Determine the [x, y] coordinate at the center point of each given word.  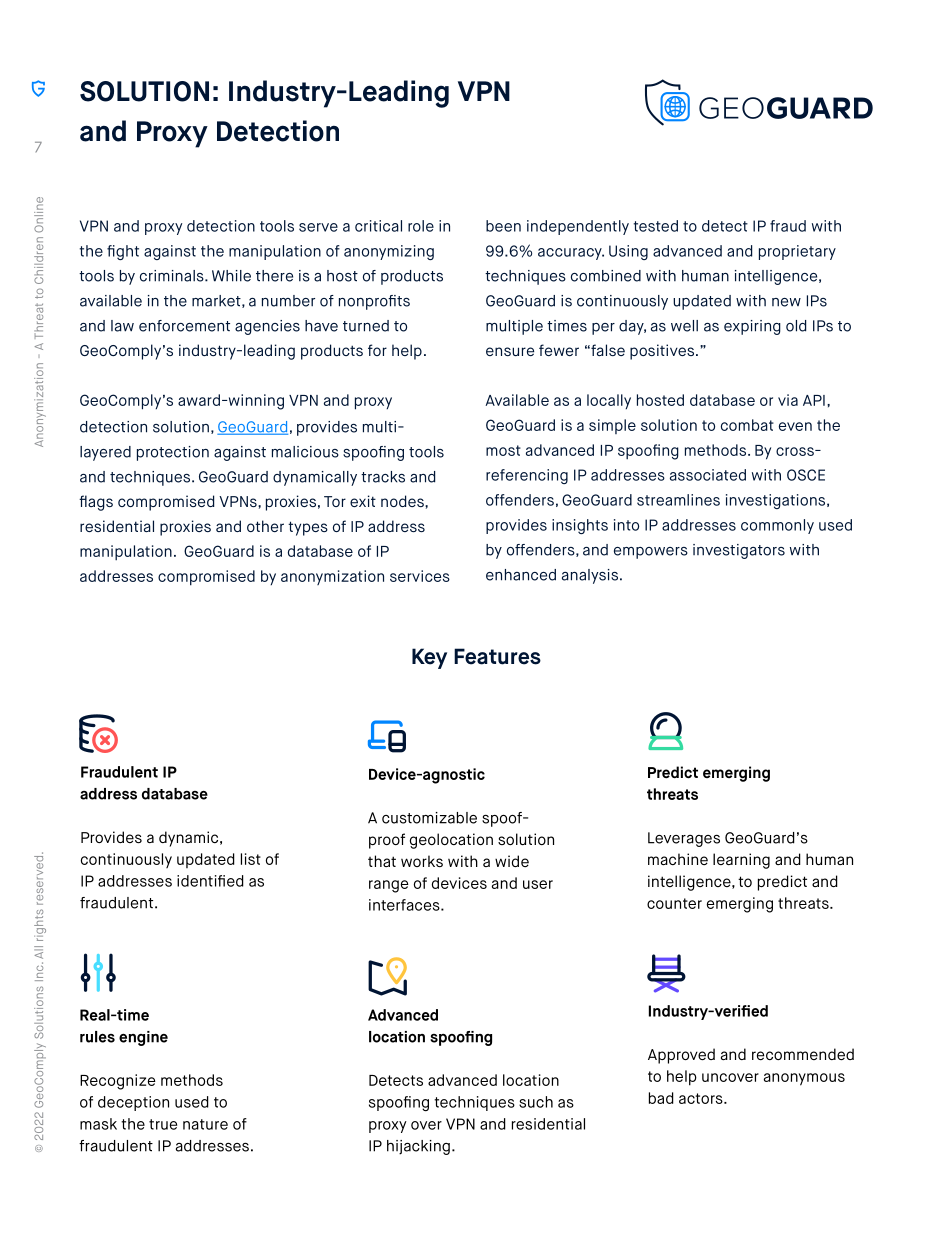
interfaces [405, 905]
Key [429, 658]
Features [497, 656]
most [503, 450]
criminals [173, 276]
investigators [739, 551]
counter [674, 903]
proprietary [797, 252]
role [421, 226]
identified [210, 881]
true [163, 1124]
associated [708, 475]
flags [96, 503]
